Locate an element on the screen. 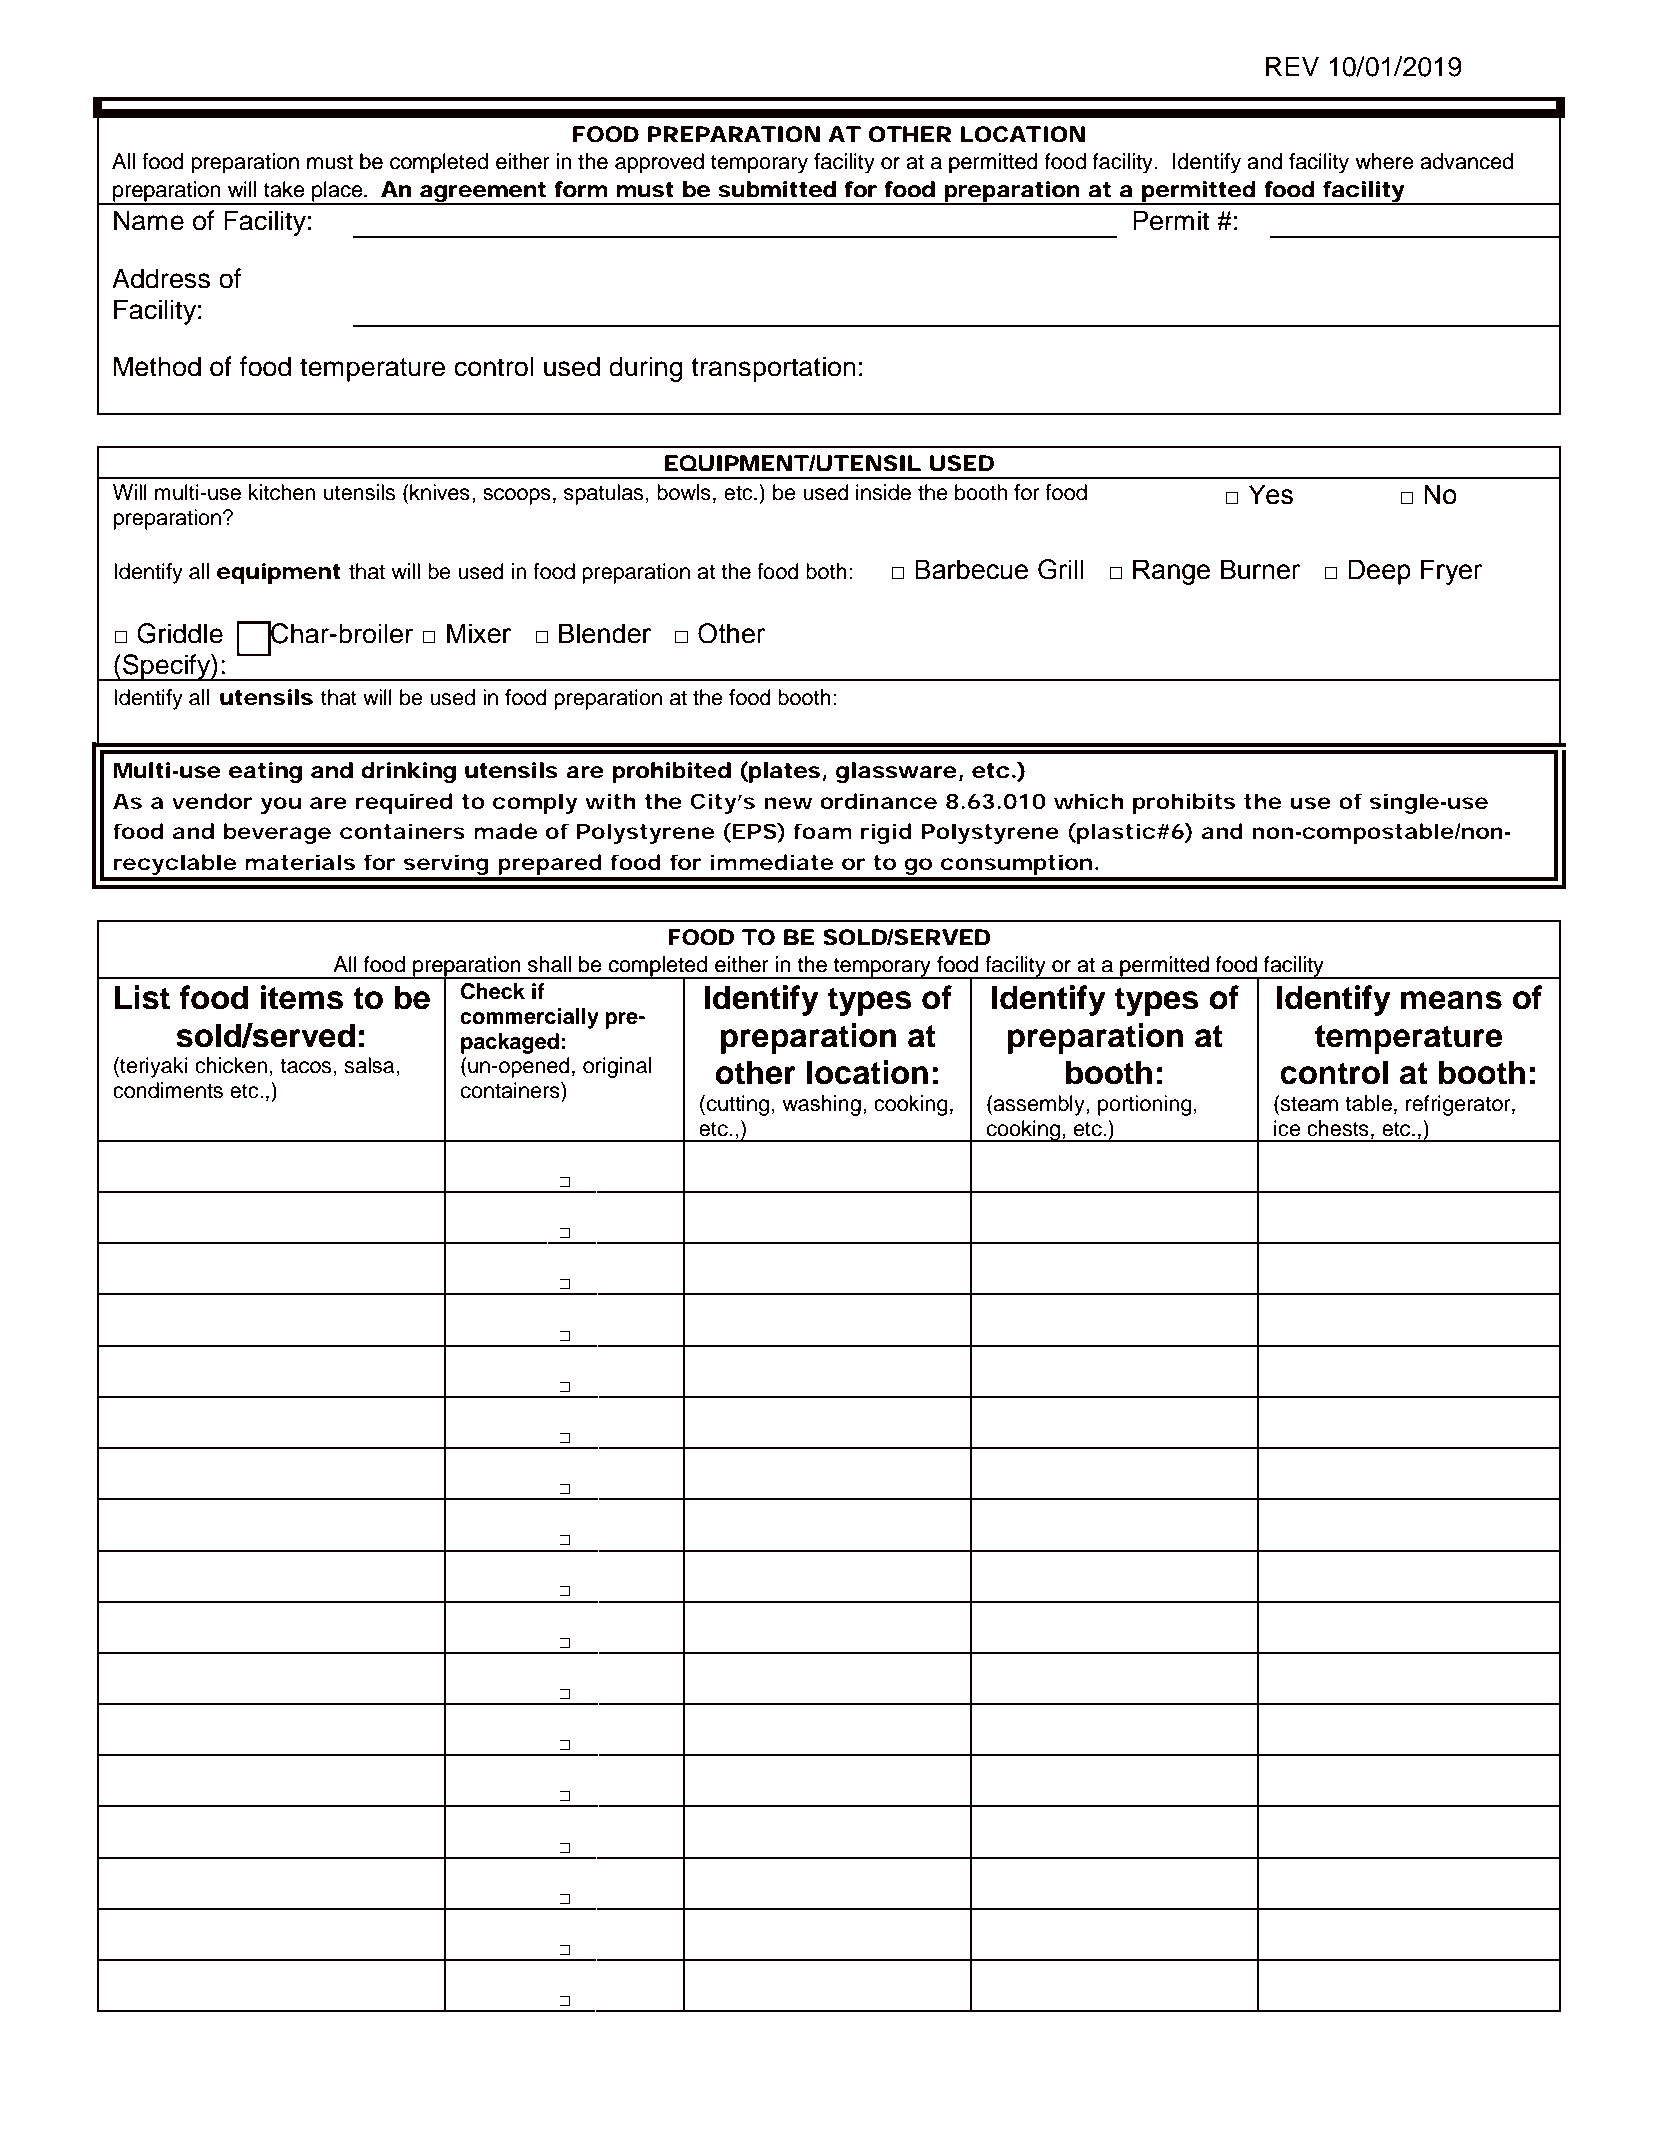 This screenshot has height=2145, width=1658. approved is located at coordinates (659, 163).
